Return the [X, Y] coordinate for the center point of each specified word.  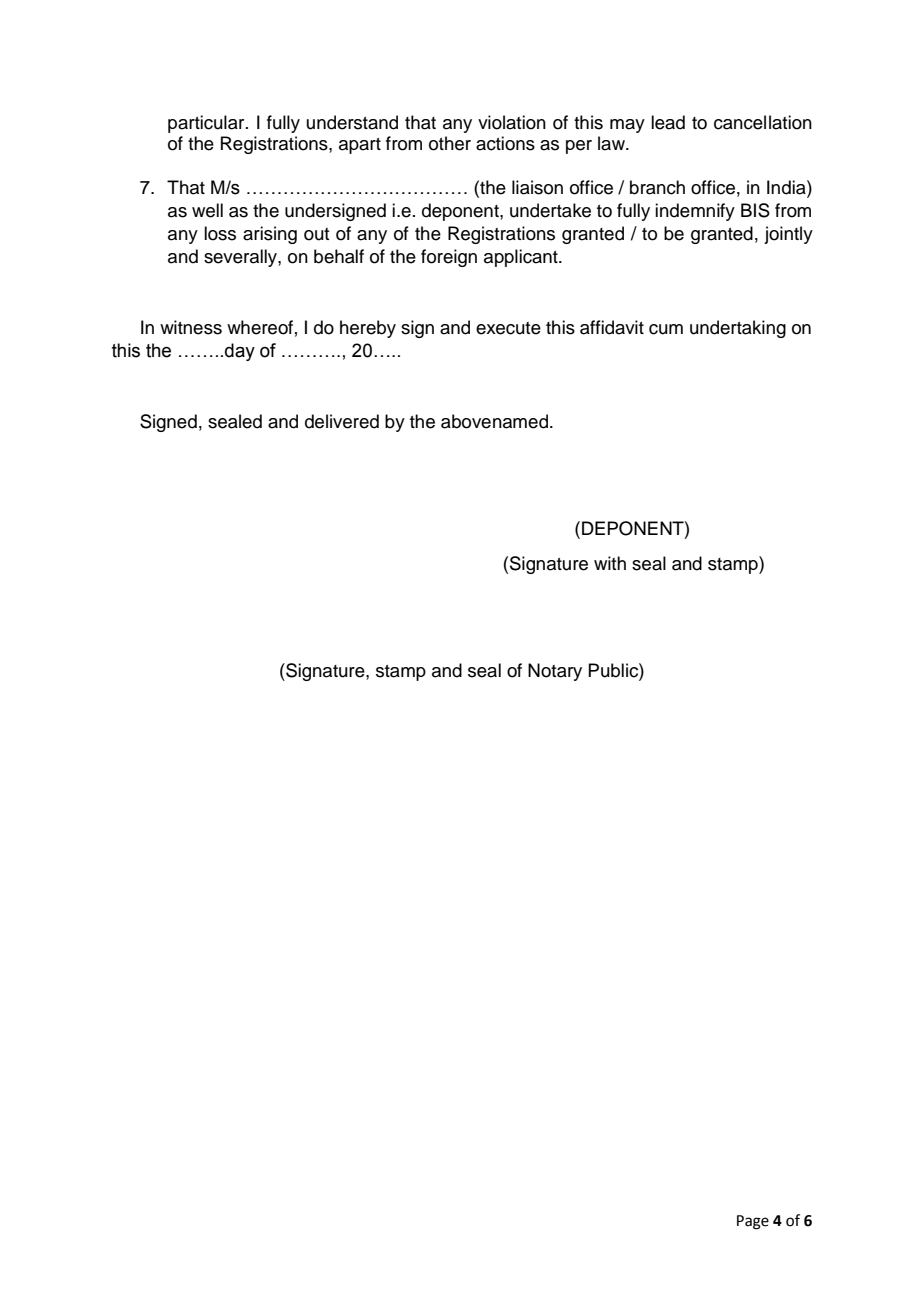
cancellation [763, 122]
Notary [555, 672]
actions [505, 143]
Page [753, 1222]
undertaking [738, 329]
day [240, 352]
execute [508, 328]
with [610, 563]
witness [191, 327]
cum [666, 329]
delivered [342, 421]
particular [207, 124]
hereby [368, 329]
